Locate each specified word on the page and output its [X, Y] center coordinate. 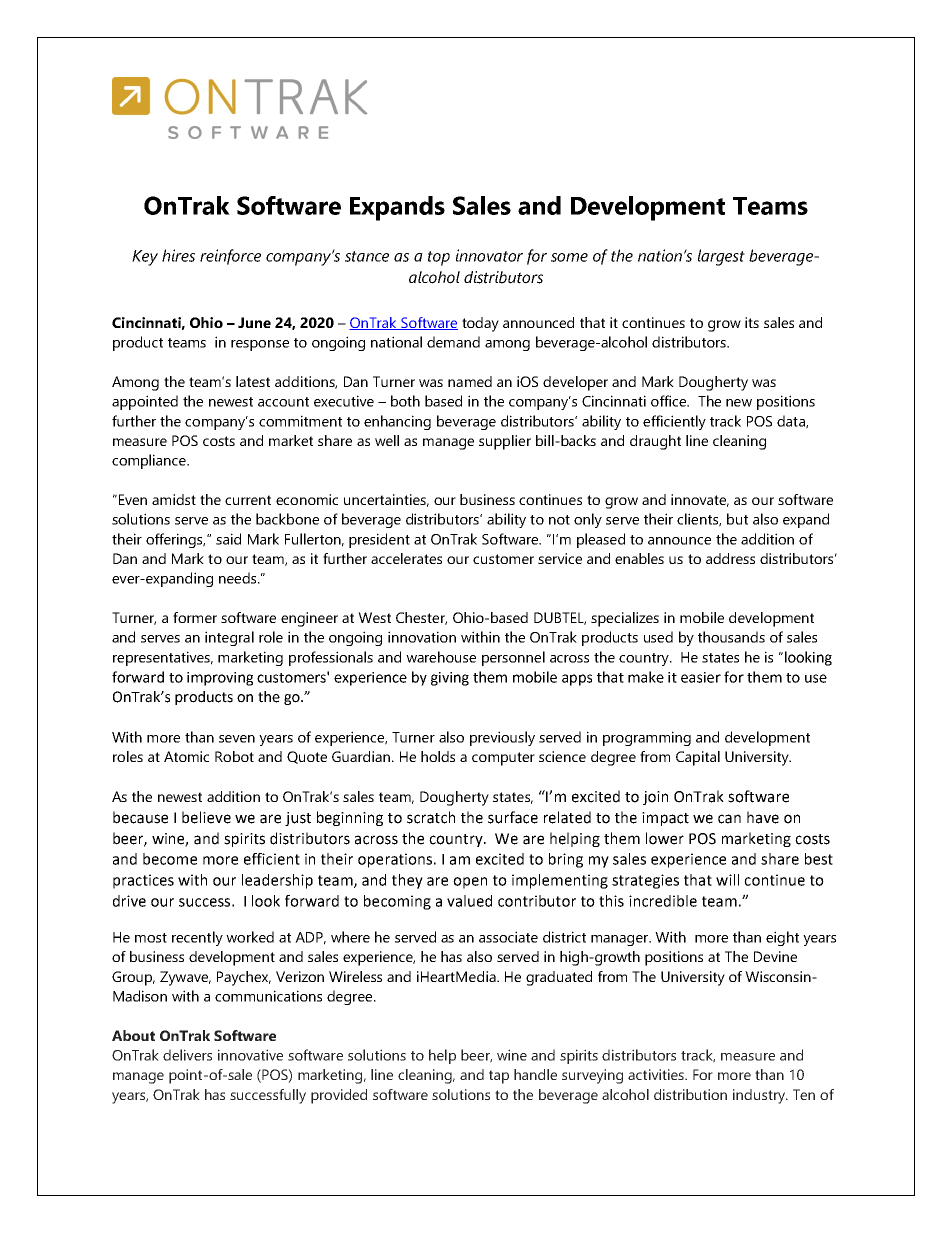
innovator [489, 255]
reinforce [230, 257]
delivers [187, 1055]
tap [499, 1077]
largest [721, 257]
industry [760, 1096]
